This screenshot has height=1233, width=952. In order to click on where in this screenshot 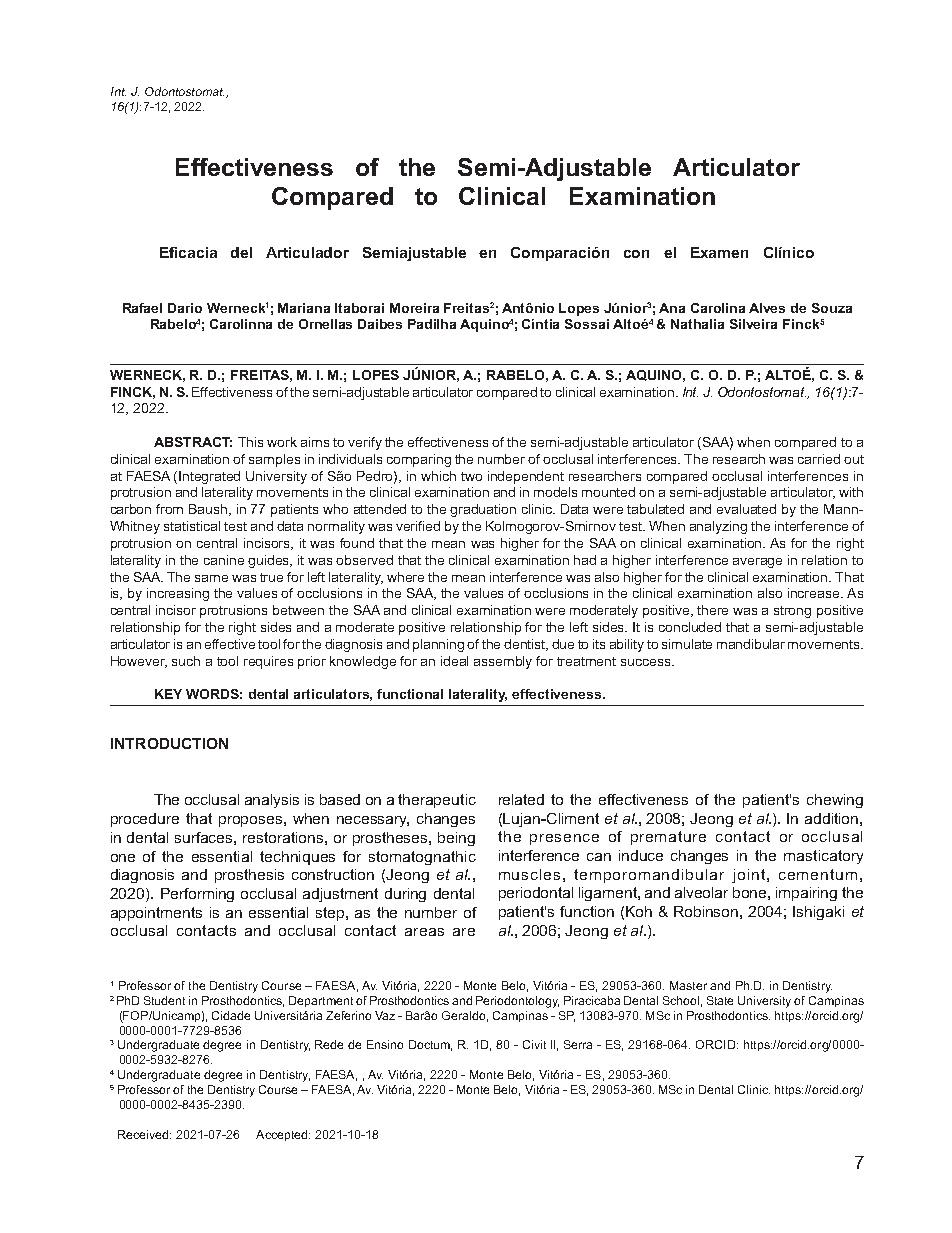, I will do `click(405, 577)`.
